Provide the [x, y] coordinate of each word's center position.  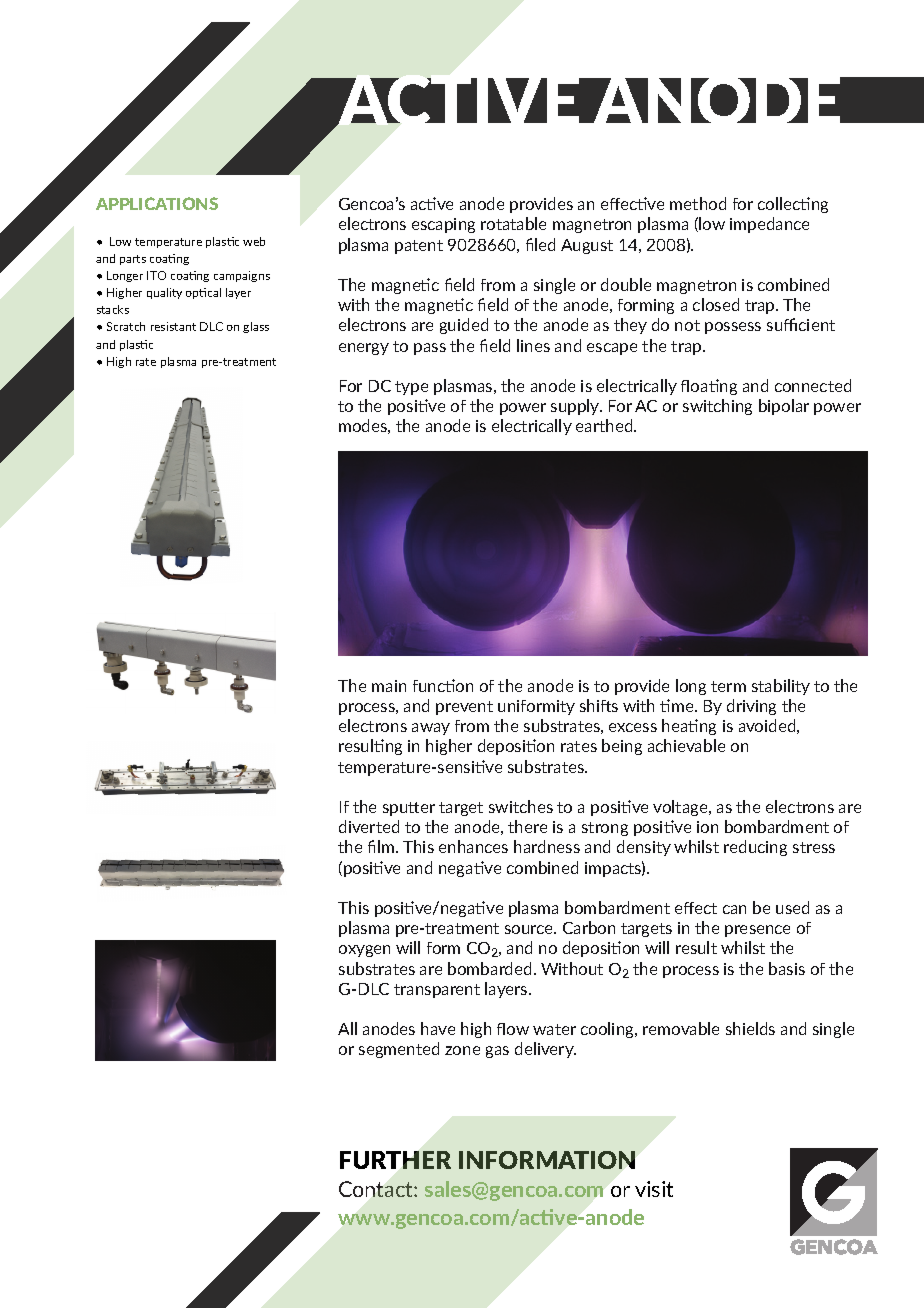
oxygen [364, 951]
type [411, 388]
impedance [769, 225]
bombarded [489, 968]
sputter [409, 809]
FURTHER [395, 1160]
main [389, 686]
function [443, 685]
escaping [443, 225]
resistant [173, 326]
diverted [369, 826]
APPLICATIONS [157, 203]
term [728, 686]
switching [717, 407]
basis [787, 968]
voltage [681, 808]
